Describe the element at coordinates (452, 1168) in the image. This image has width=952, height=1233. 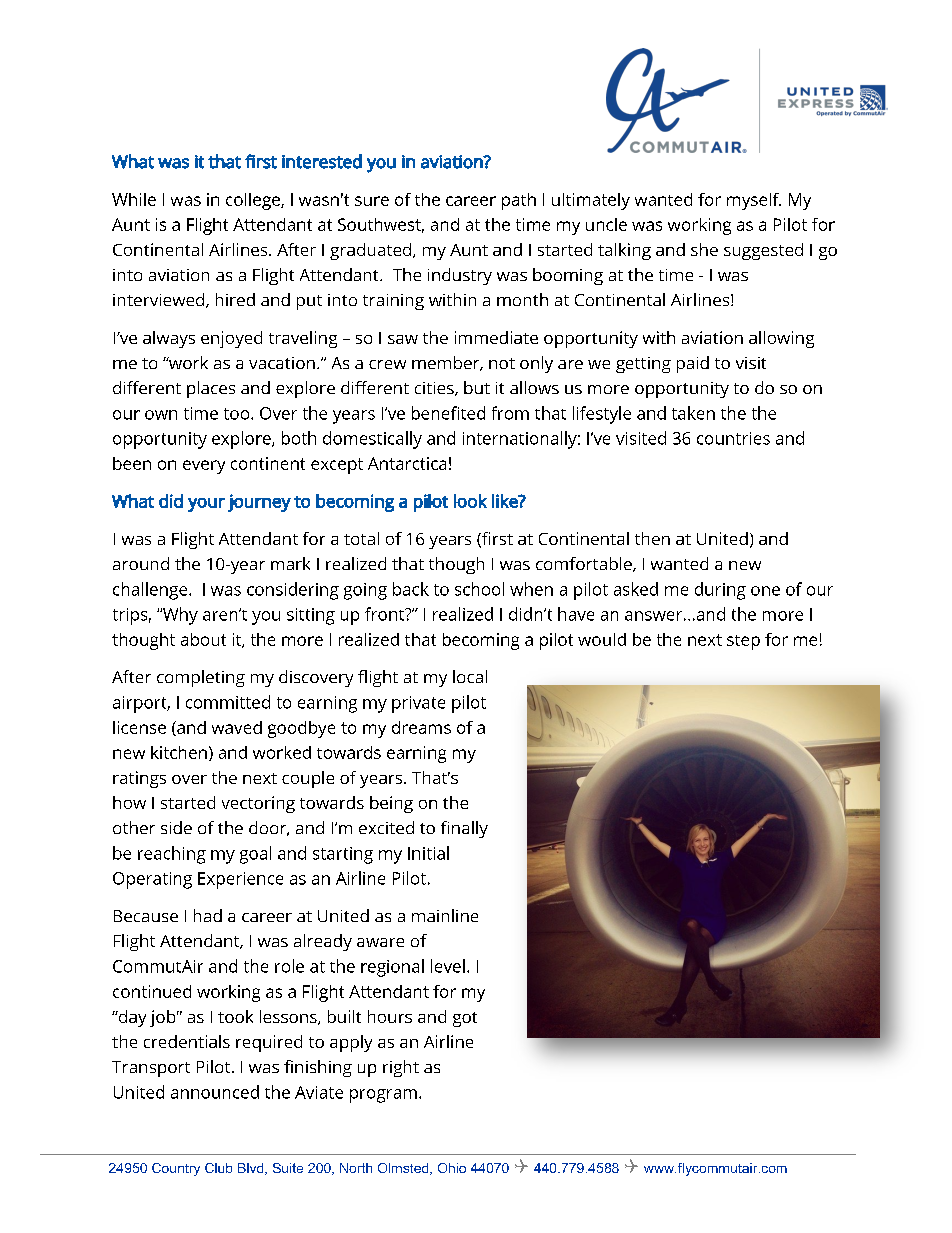
I see `Ohio` at that location.
